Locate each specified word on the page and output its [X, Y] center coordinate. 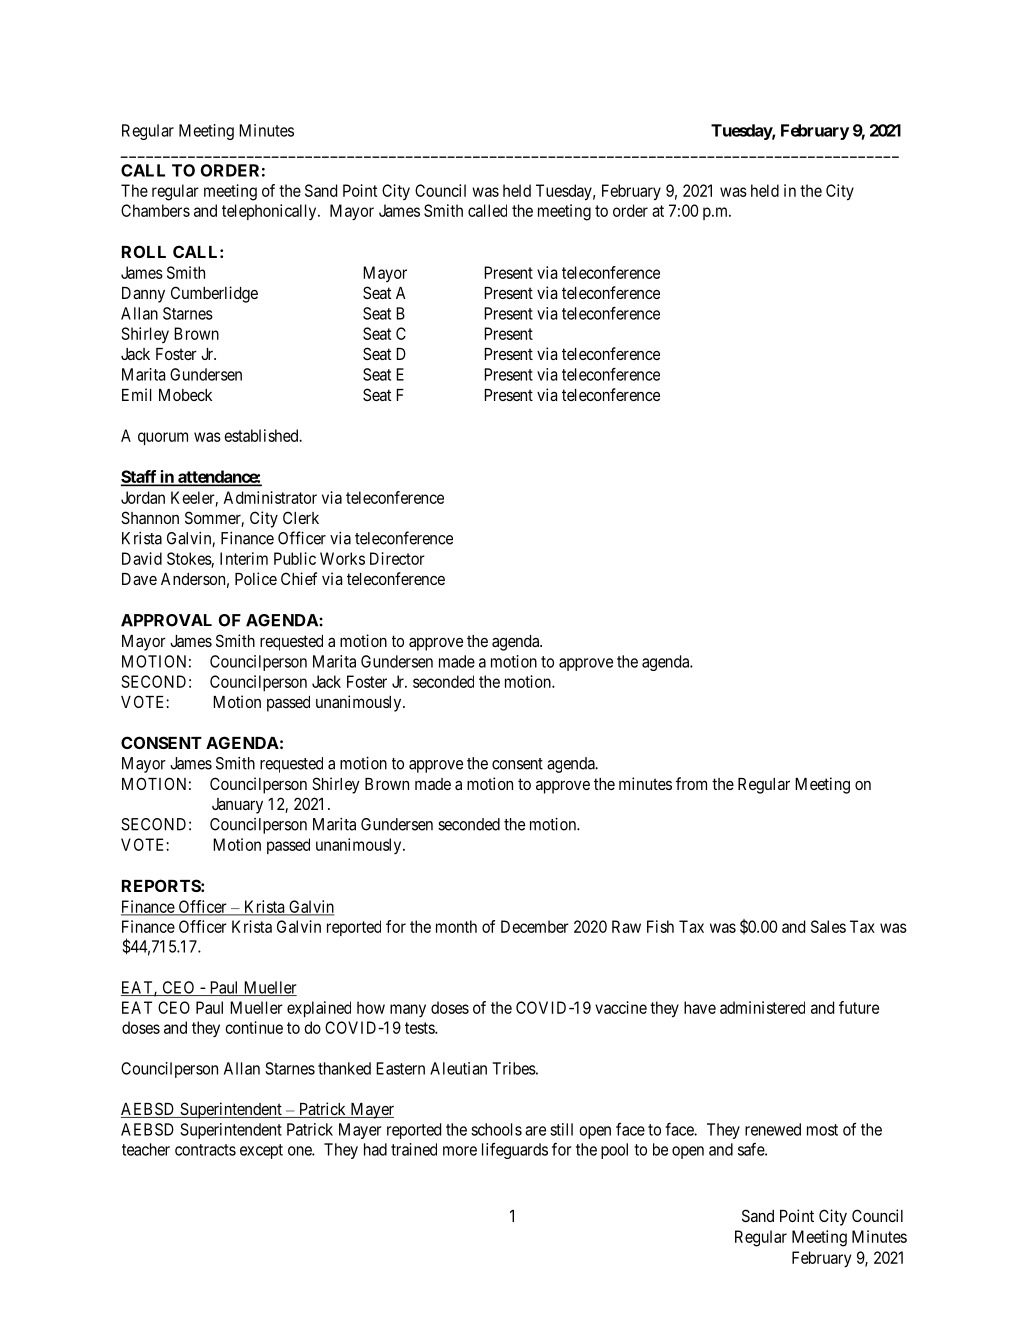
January [237, 806]
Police [256, 578]
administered [762, 1007]
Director [397, 558]
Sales [828, 926]
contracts [205, 1150]
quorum [163, 438]
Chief [299, 578]
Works [342, 558]
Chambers [155, 210]
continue [254, 1027]
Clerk [301, 517]
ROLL [144, 251]
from [691, 783]
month [456, 926]
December [535, 926]
